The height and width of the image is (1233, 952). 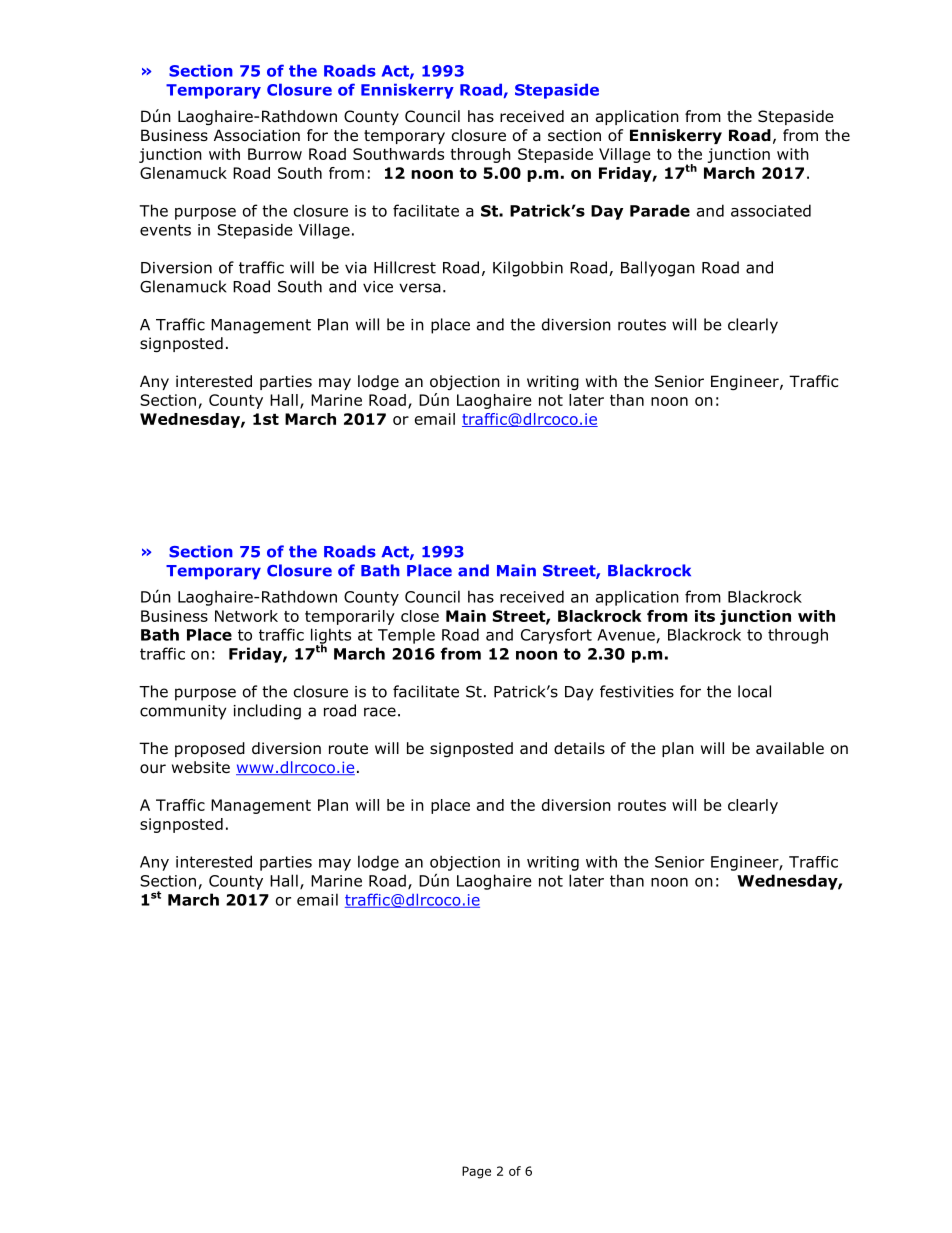 What do you see at coordinates (257, 135) in the image?
I see `Association` at bounding box center [257, 135].
